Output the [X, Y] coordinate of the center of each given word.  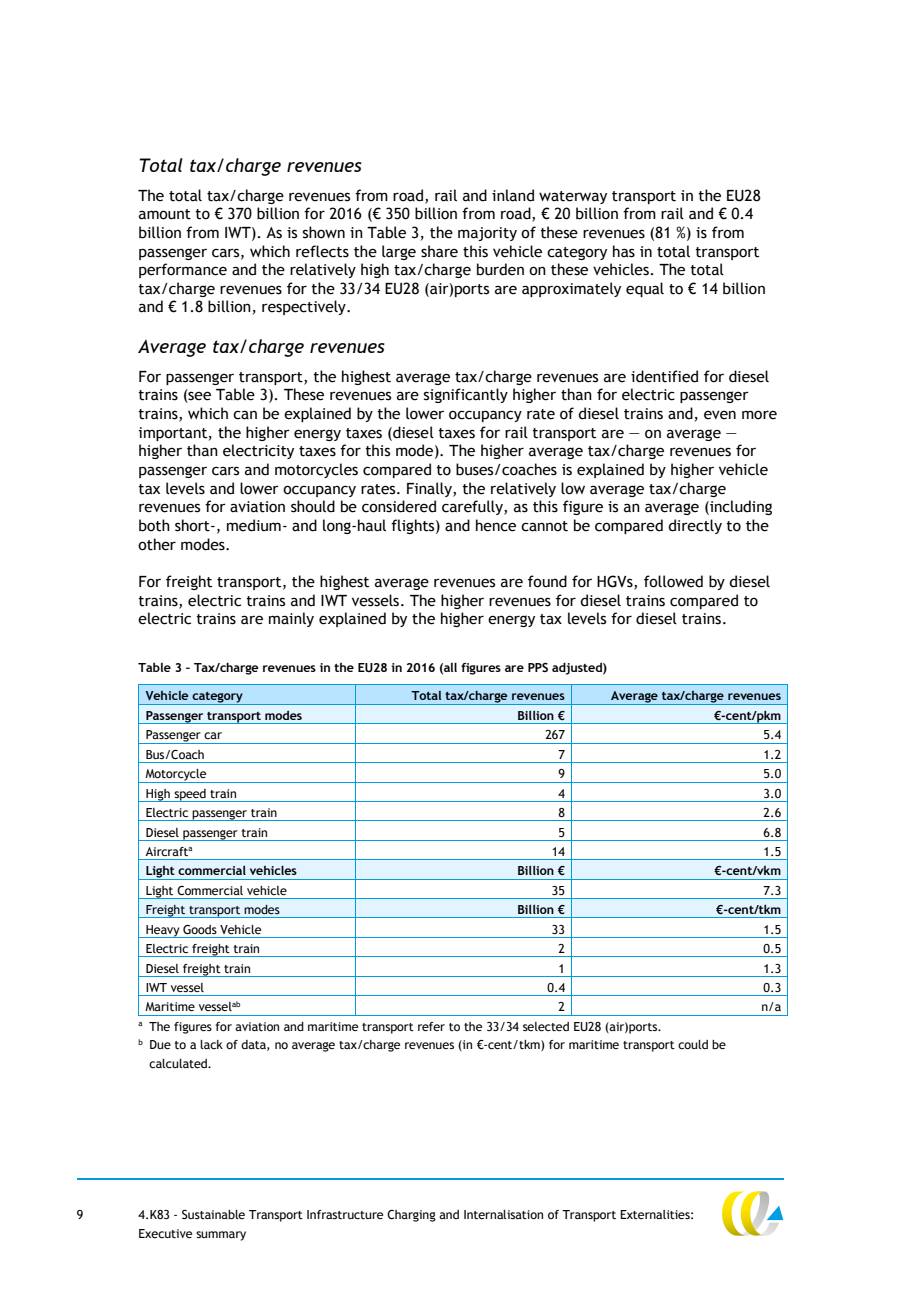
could [693, 1044]
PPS [538, 667]
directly [695, 526]
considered [399, 506]
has [624, 251]
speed [190, 795]
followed [673, 581]
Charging [411, 1216]
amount [165, 214]
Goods [200, 929]
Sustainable [213, 1214]
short [193, 525]
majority [487, 234]
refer [431, 1026]
